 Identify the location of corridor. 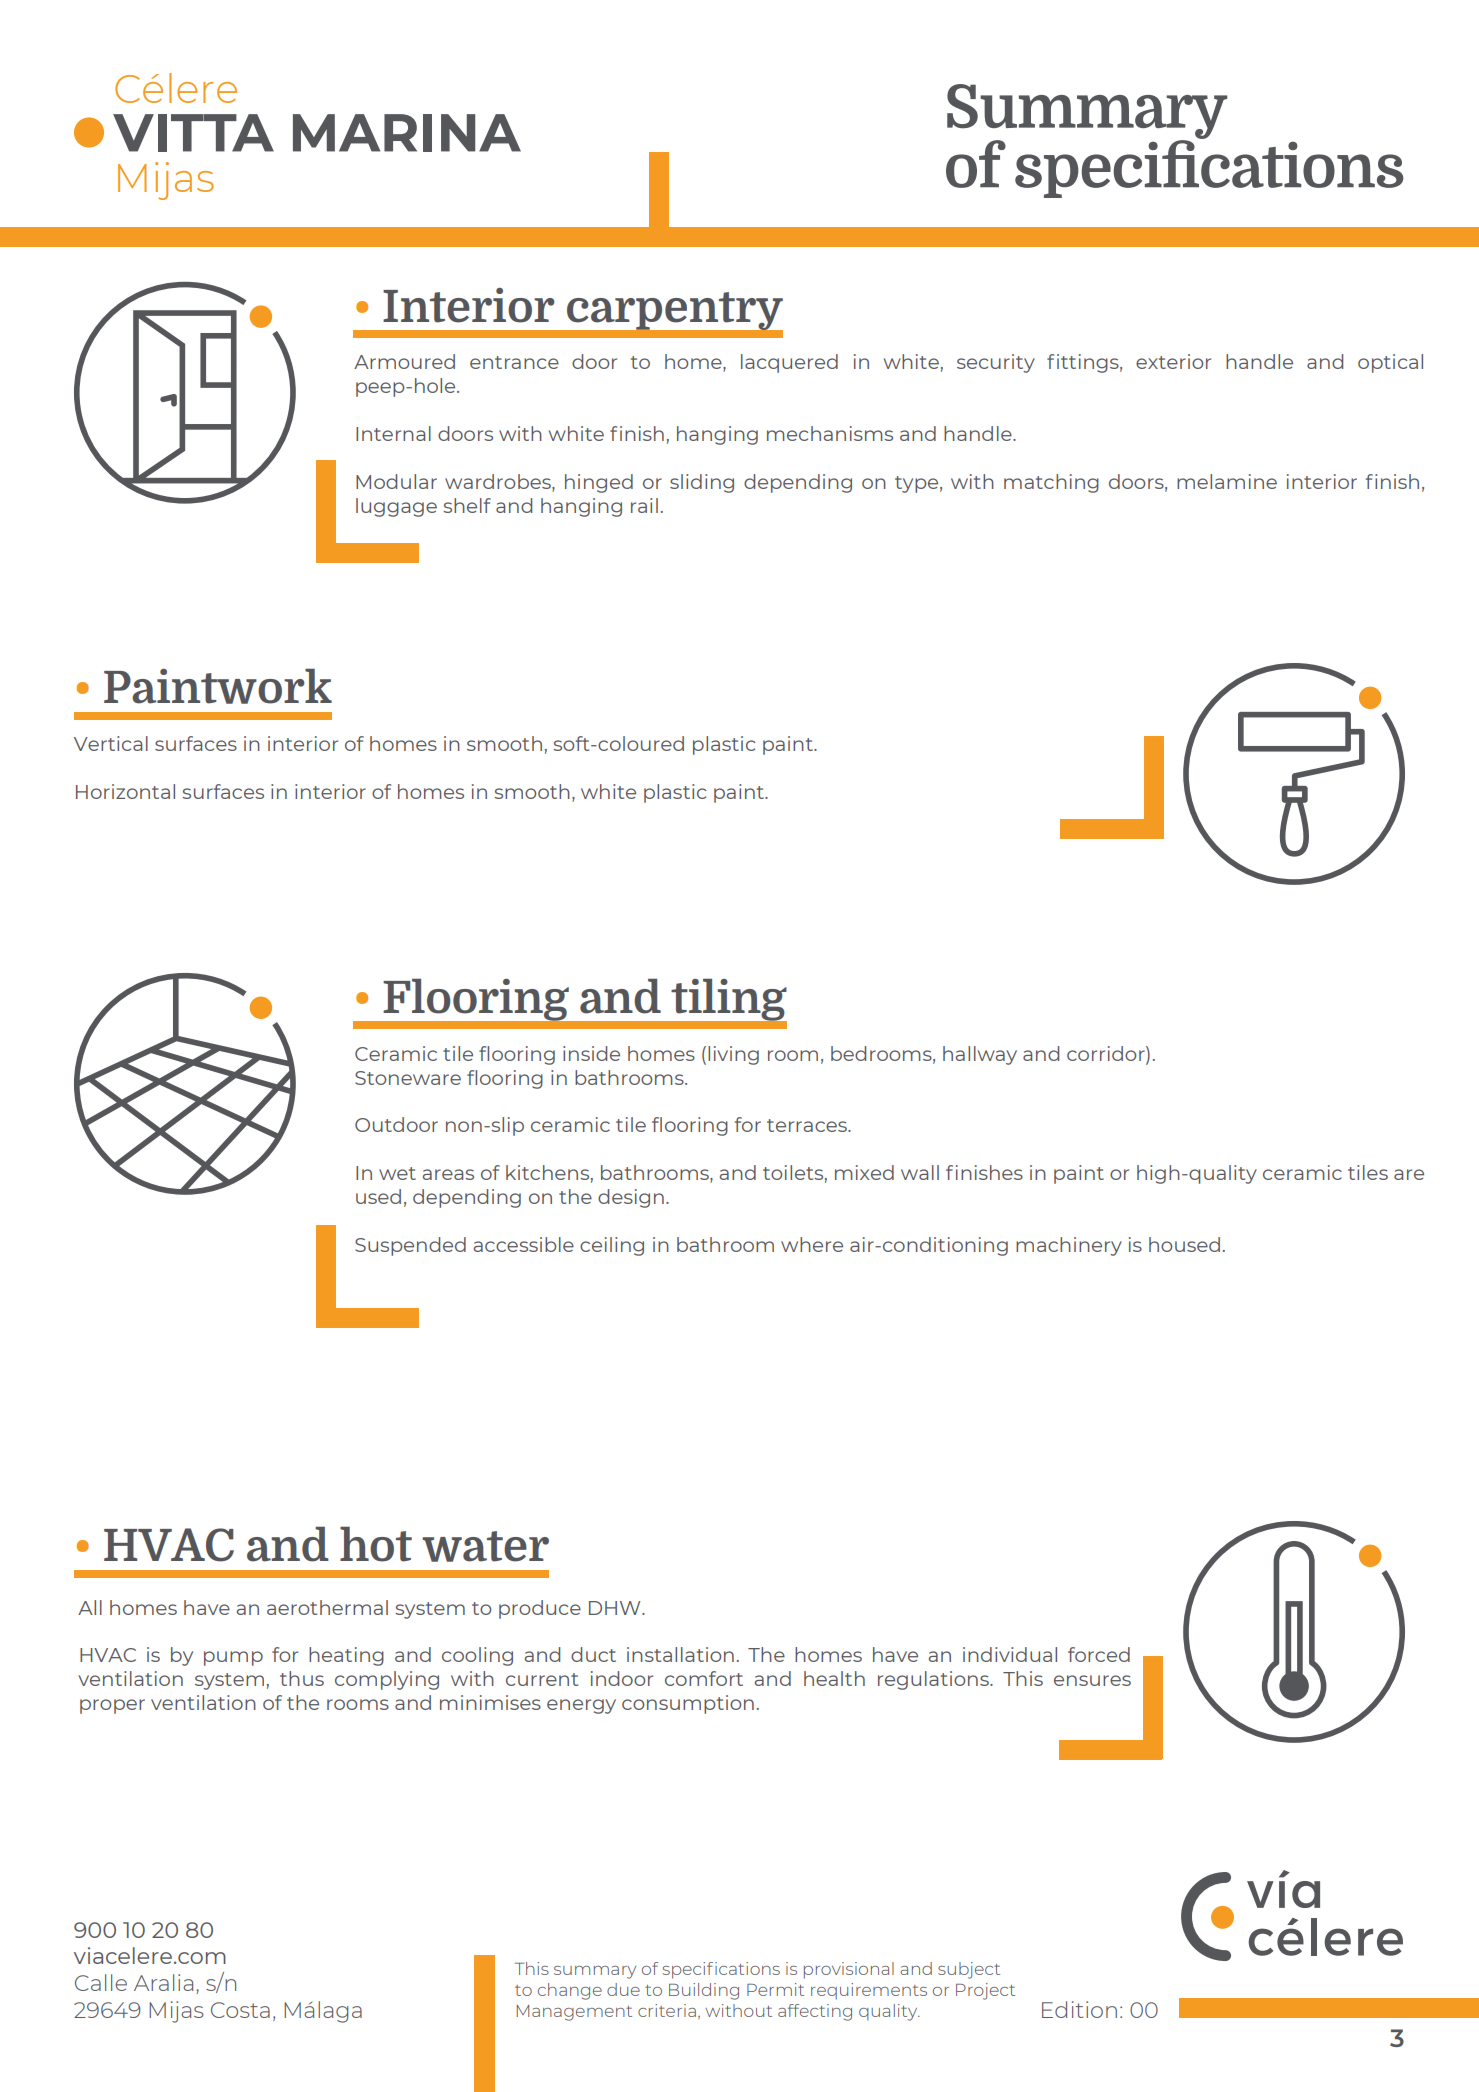
(1107, 1053).
